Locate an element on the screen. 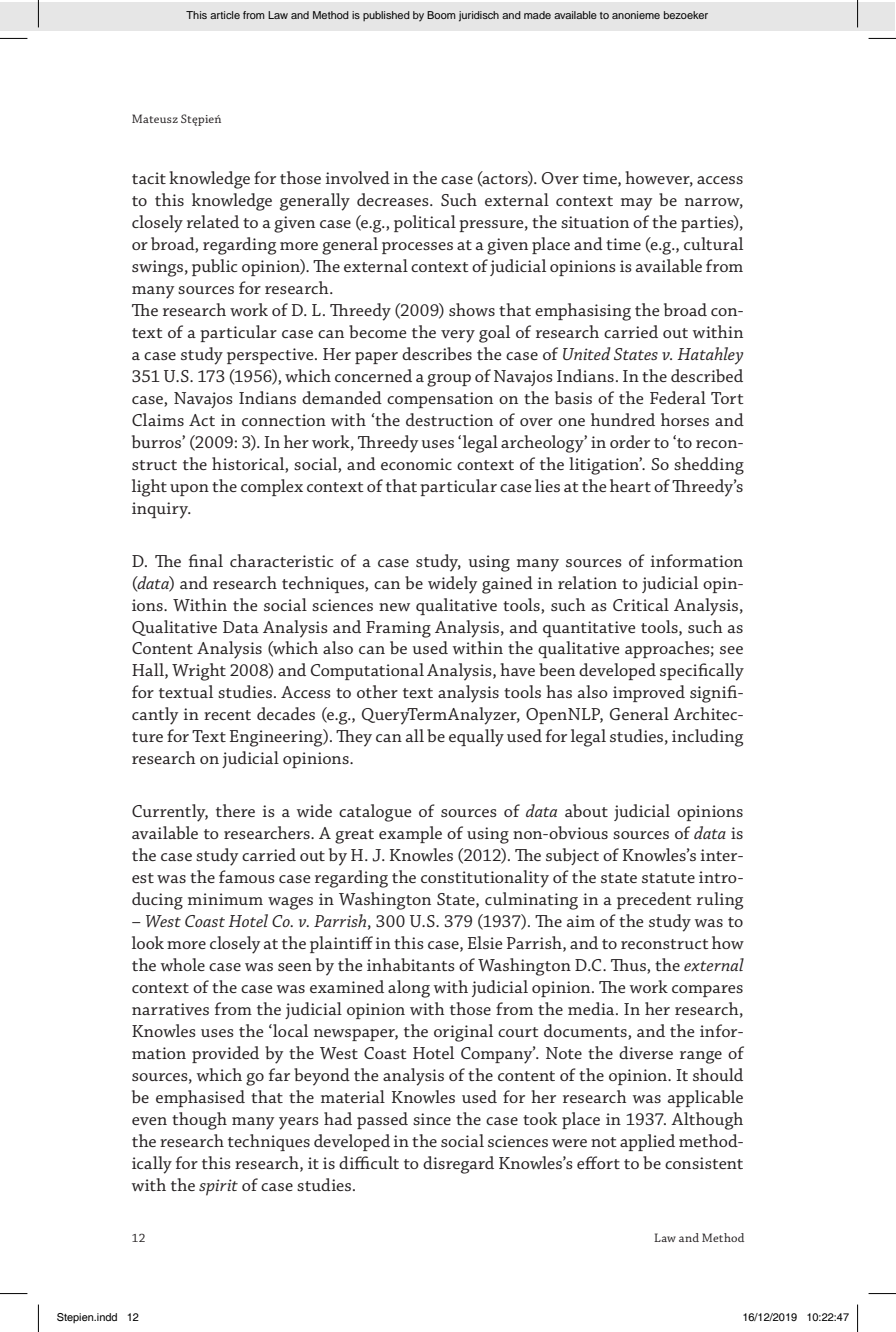 The height and width of the screenshot is (1332, 896). spirit is located at coordinates (218, 1187).
